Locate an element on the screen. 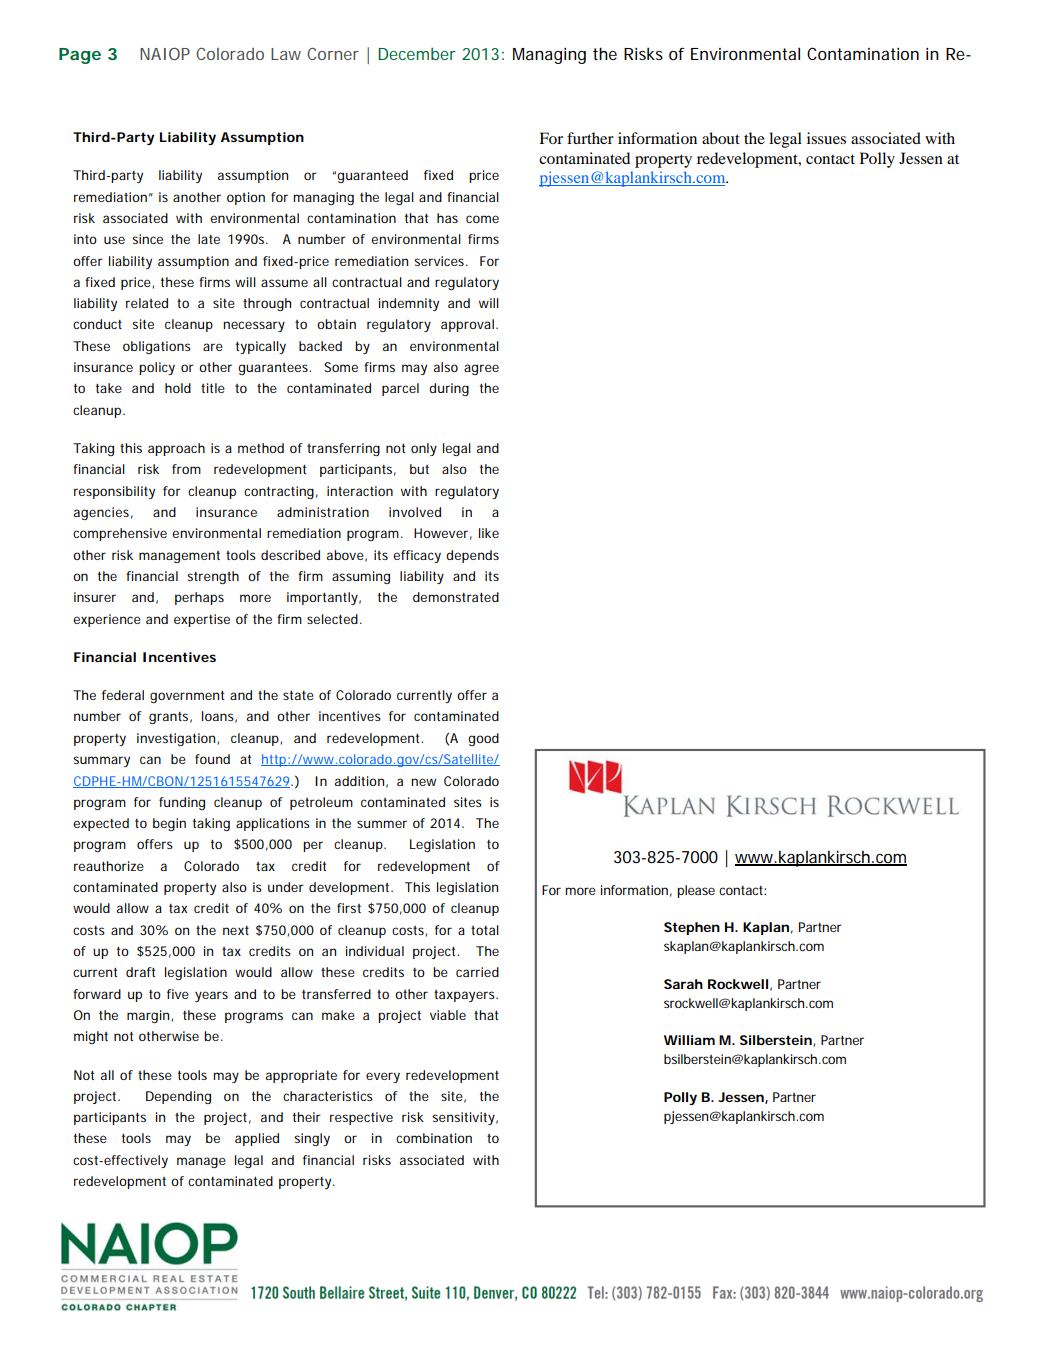 The image size is (1039, 1345). December is located at coordinates (417, 54).
